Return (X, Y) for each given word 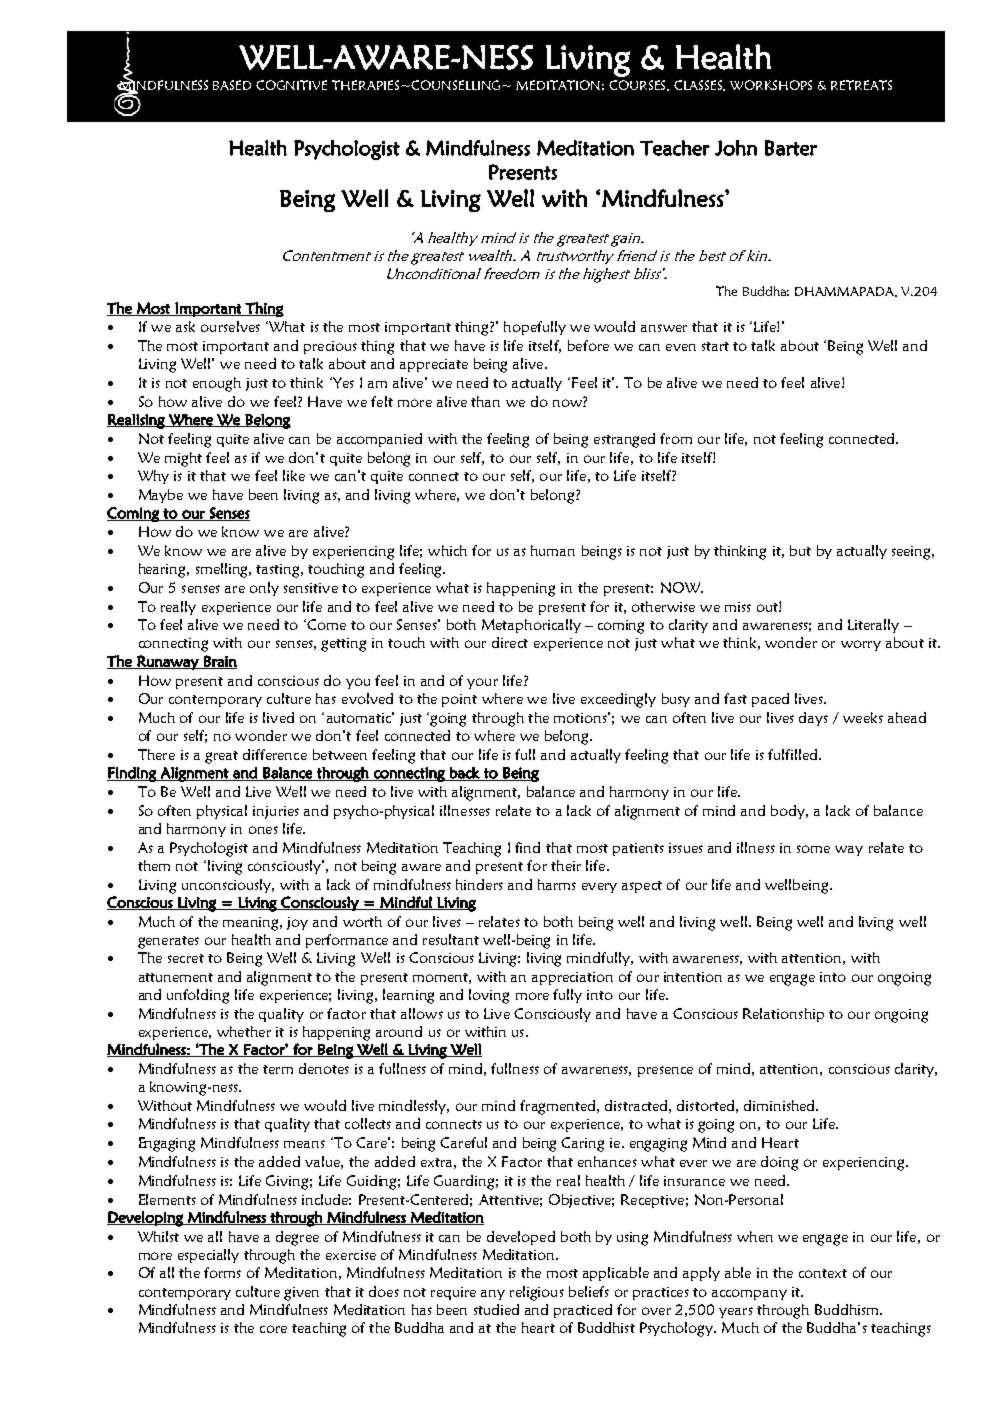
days (813, 719)
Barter (791, 148)
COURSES (639, 85)
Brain (219, 662)
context (823, 1273)
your (482, 683)
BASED (232, 85)
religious (537, 1293)
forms (222, 1272)
